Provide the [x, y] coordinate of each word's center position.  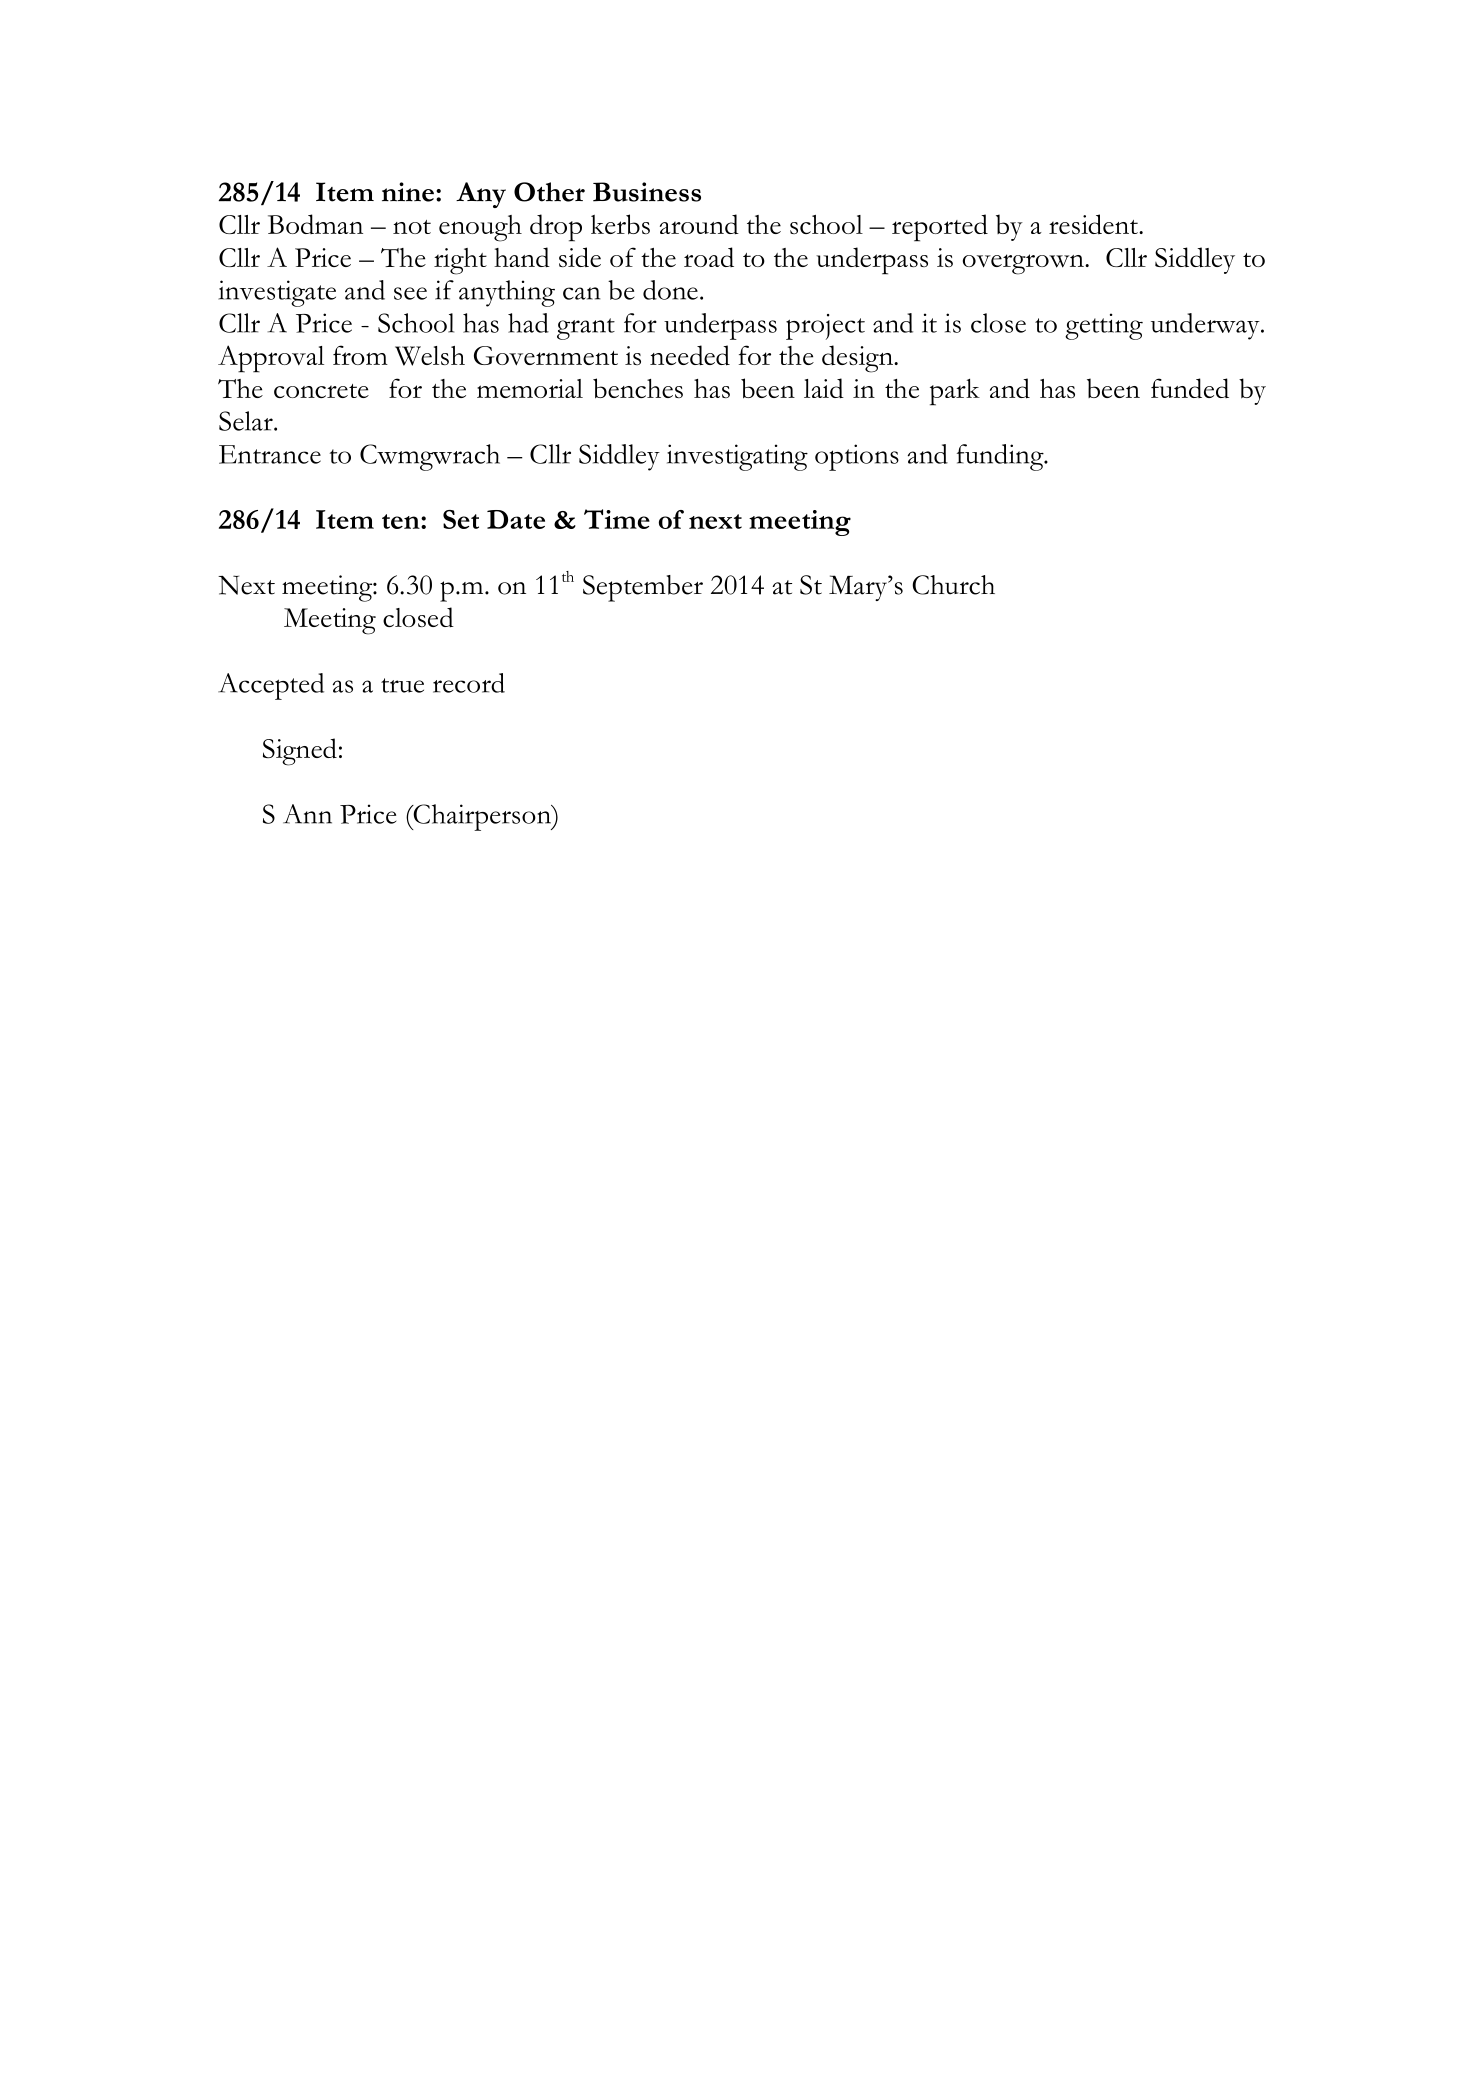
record [469, 683]
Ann [307, 814]
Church [953, 585]
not [412, 227]
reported [940, 228]
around [699, 224]
